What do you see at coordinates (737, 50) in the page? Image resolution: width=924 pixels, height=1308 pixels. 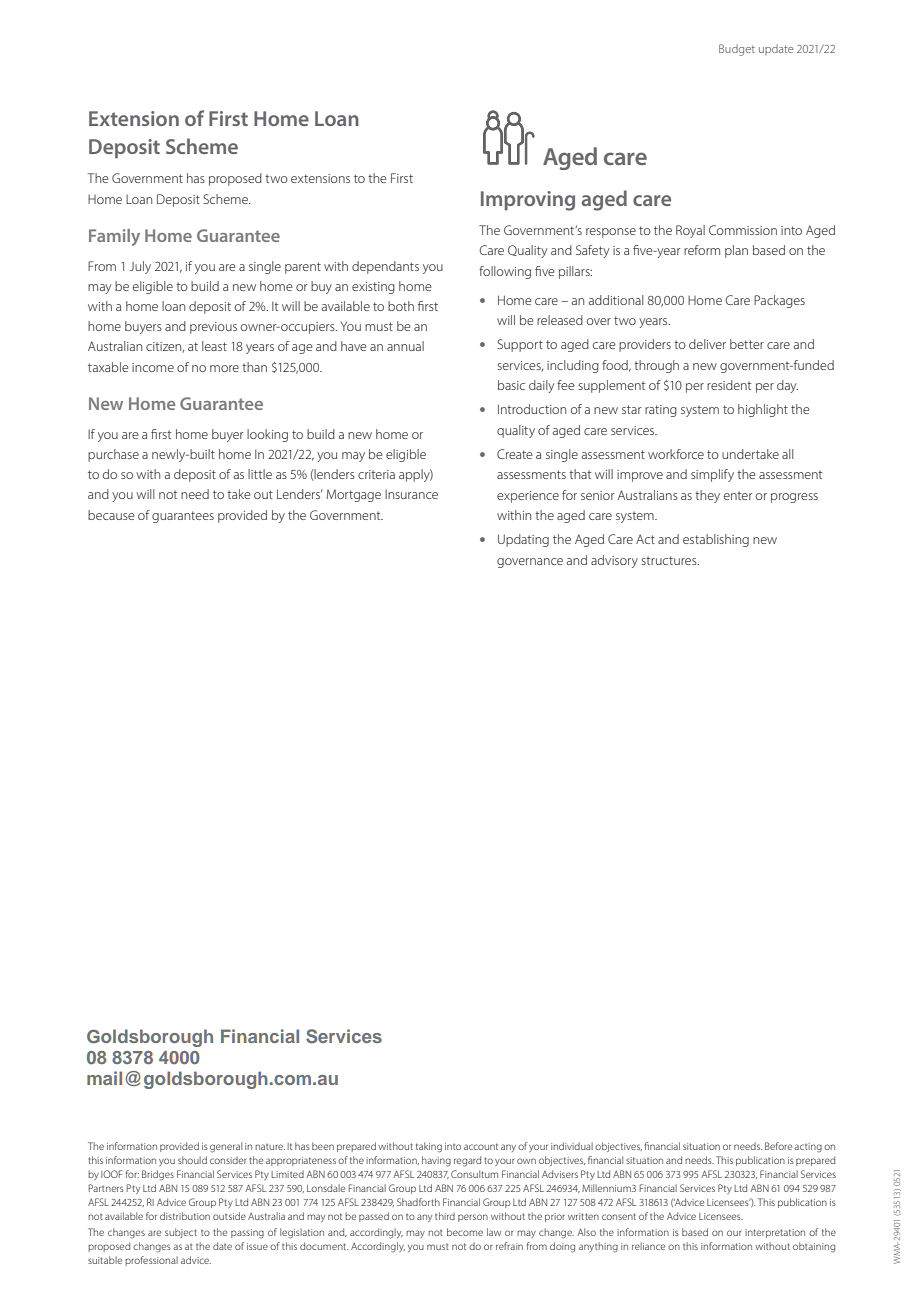 I see `Budget` at bounding box center [737, 50].
